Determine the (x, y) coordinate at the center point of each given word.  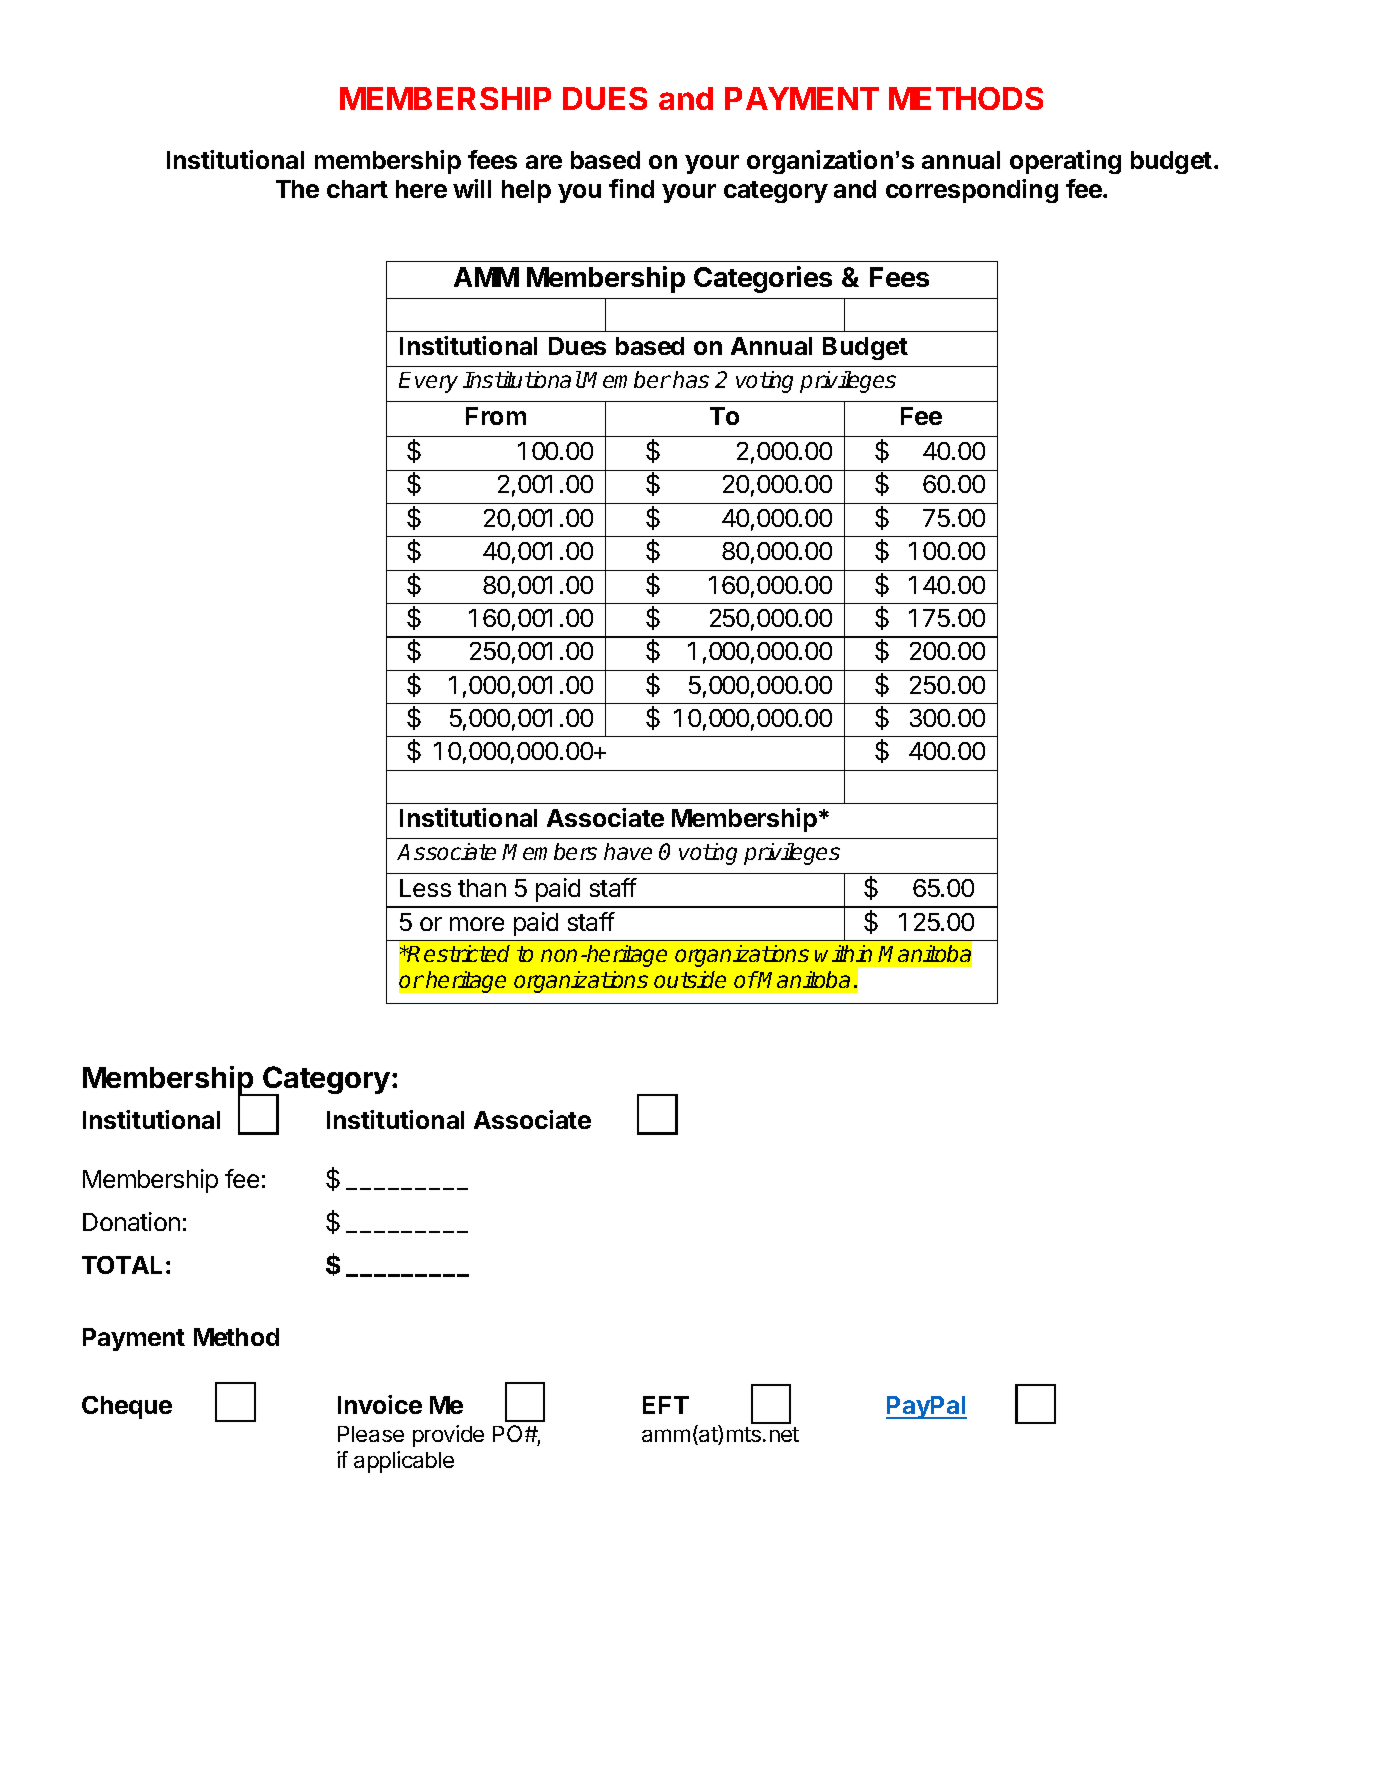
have (628, 851)
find (631, 188)
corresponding (972, 191)
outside (690, 979)
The (297, 189)
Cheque (127, 1407)
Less (425, 888)
